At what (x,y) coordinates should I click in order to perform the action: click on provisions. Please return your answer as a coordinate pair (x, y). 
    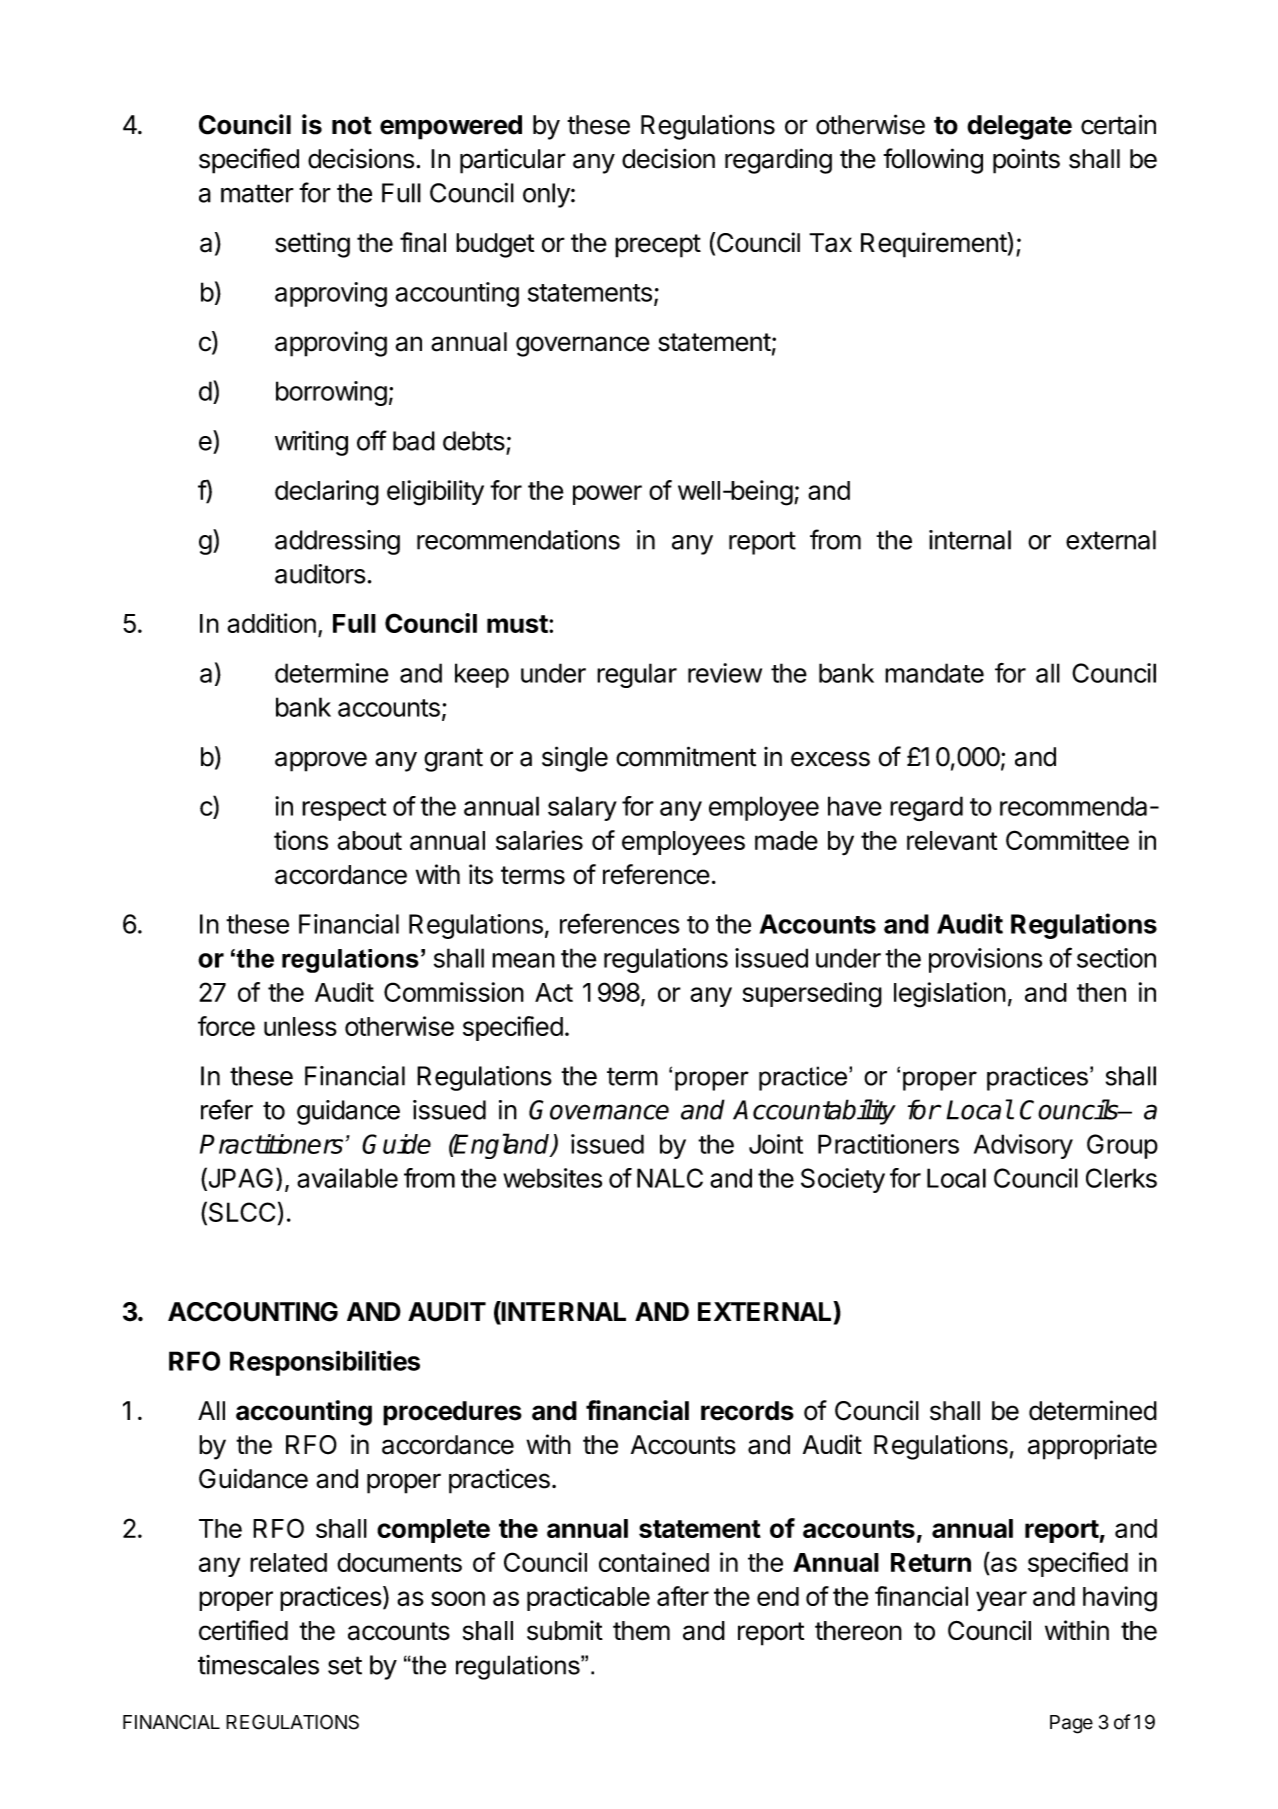
    Looking at the image, I should click on (985, 960).
